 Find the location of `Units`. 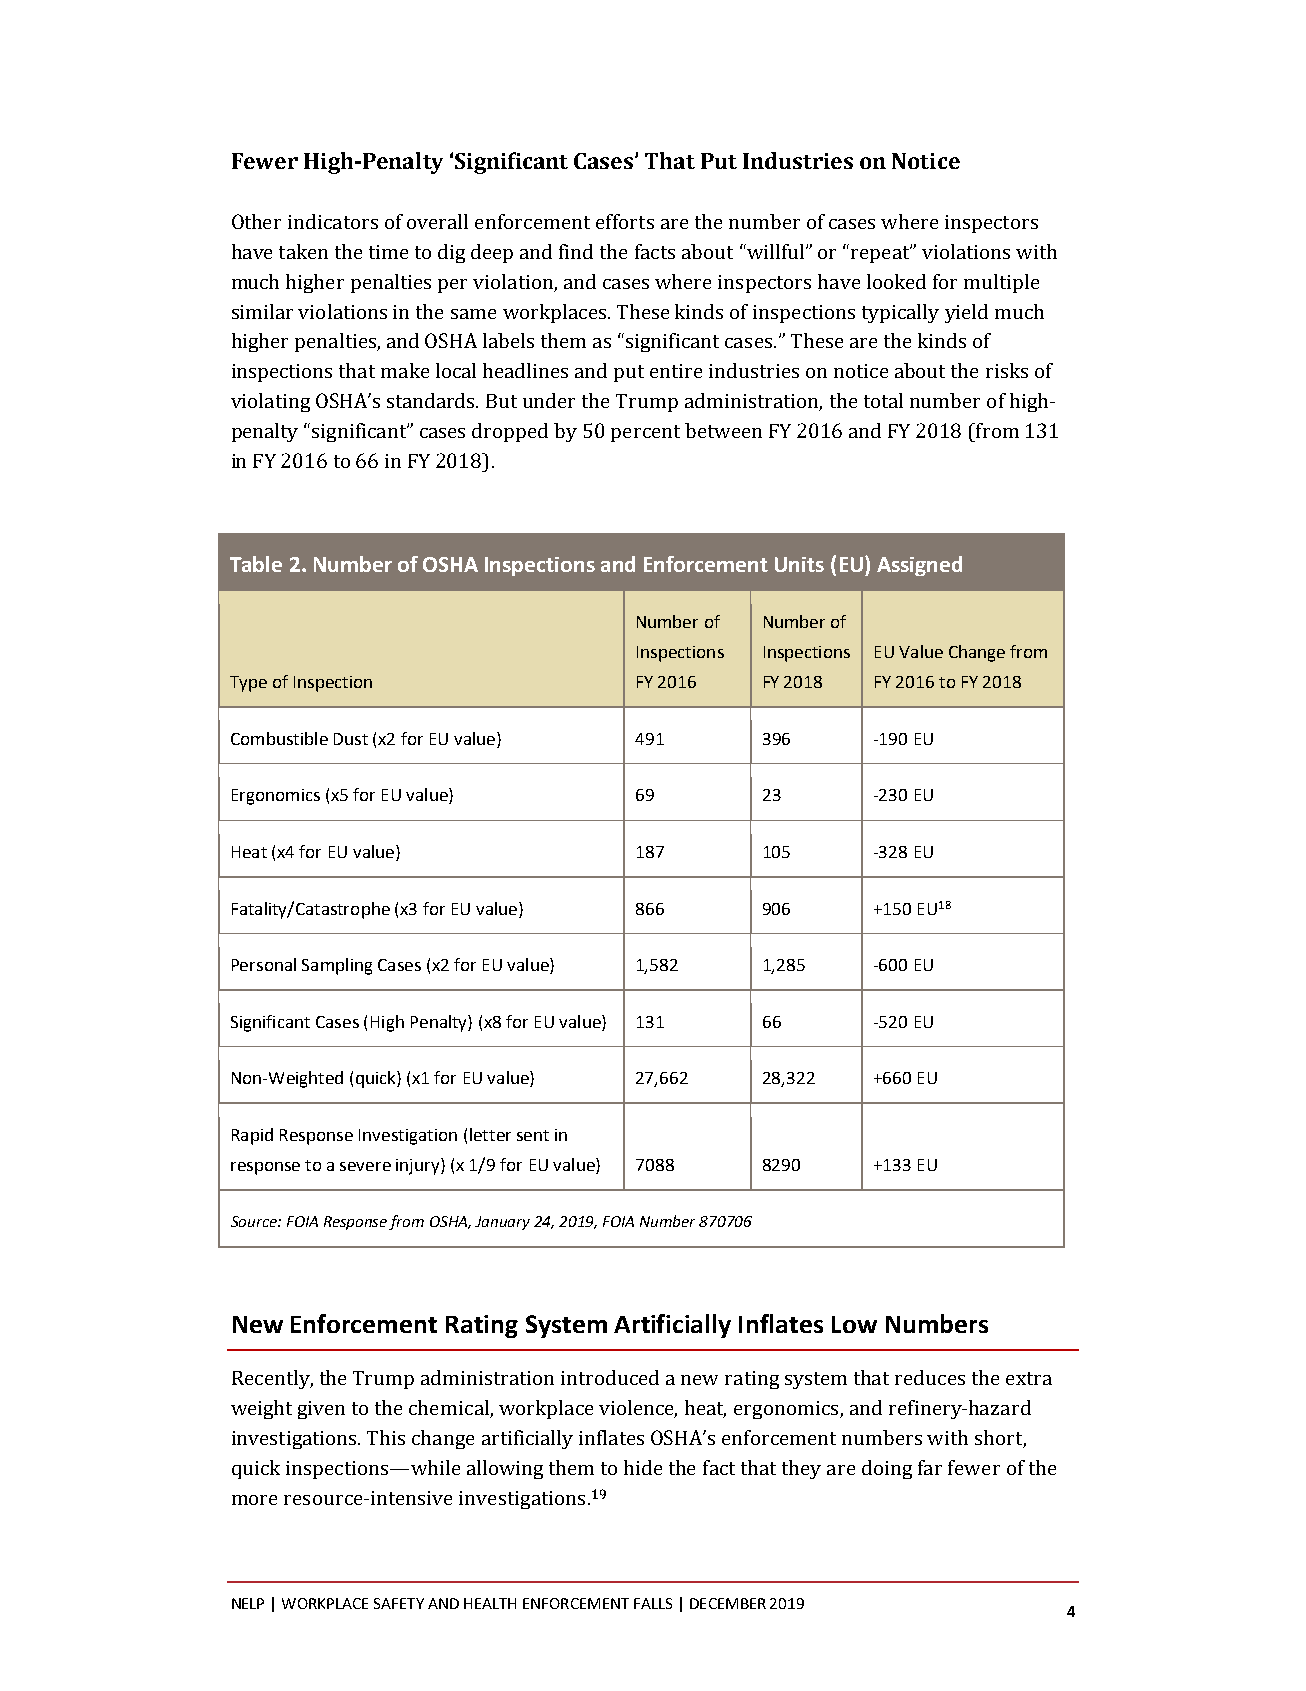

Units is located at coordinates (799, 564).
